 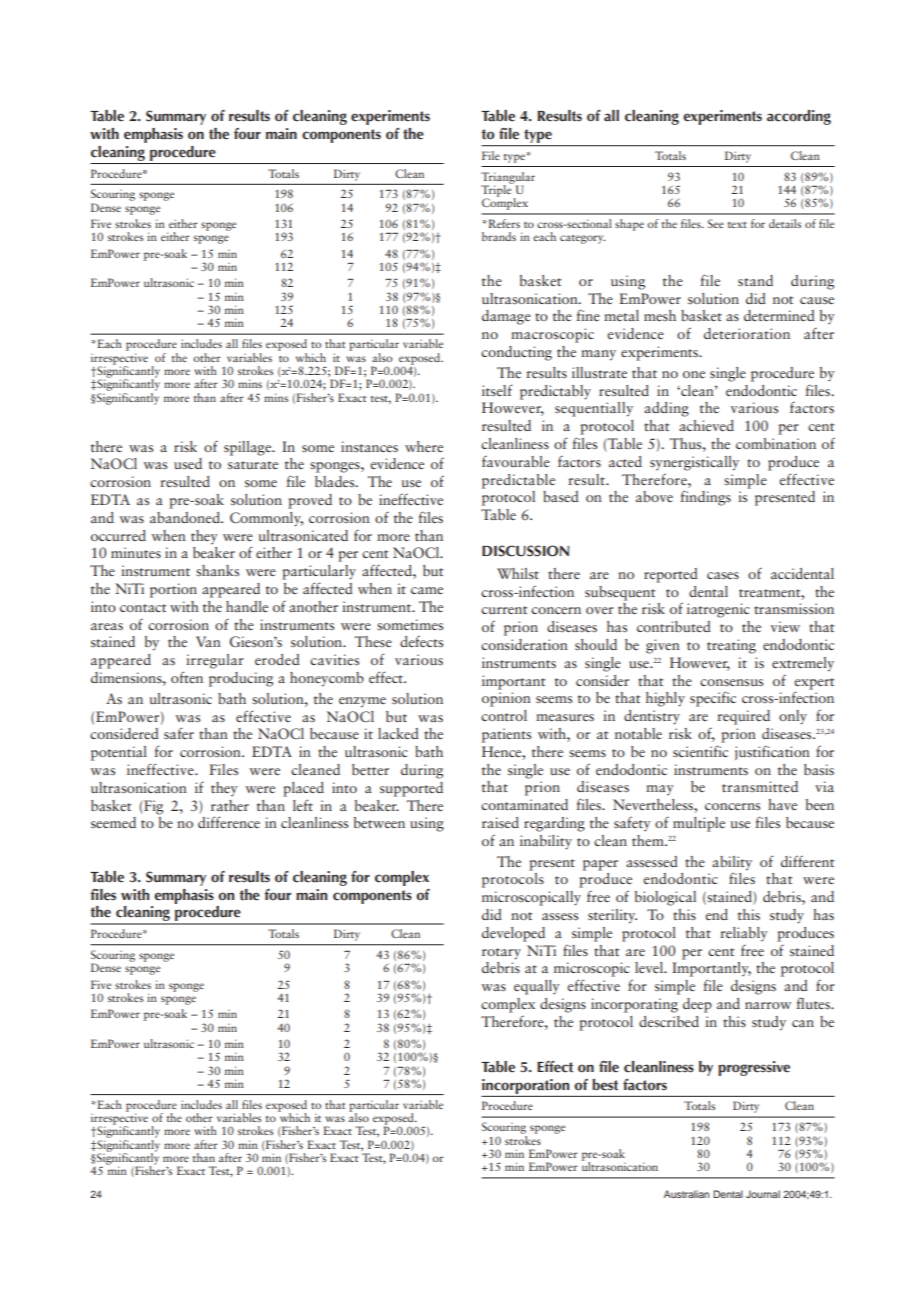 What do you see at coordinates (763, 1194) in the page?
I see `Journal` at bounding box center [763, 1194].
